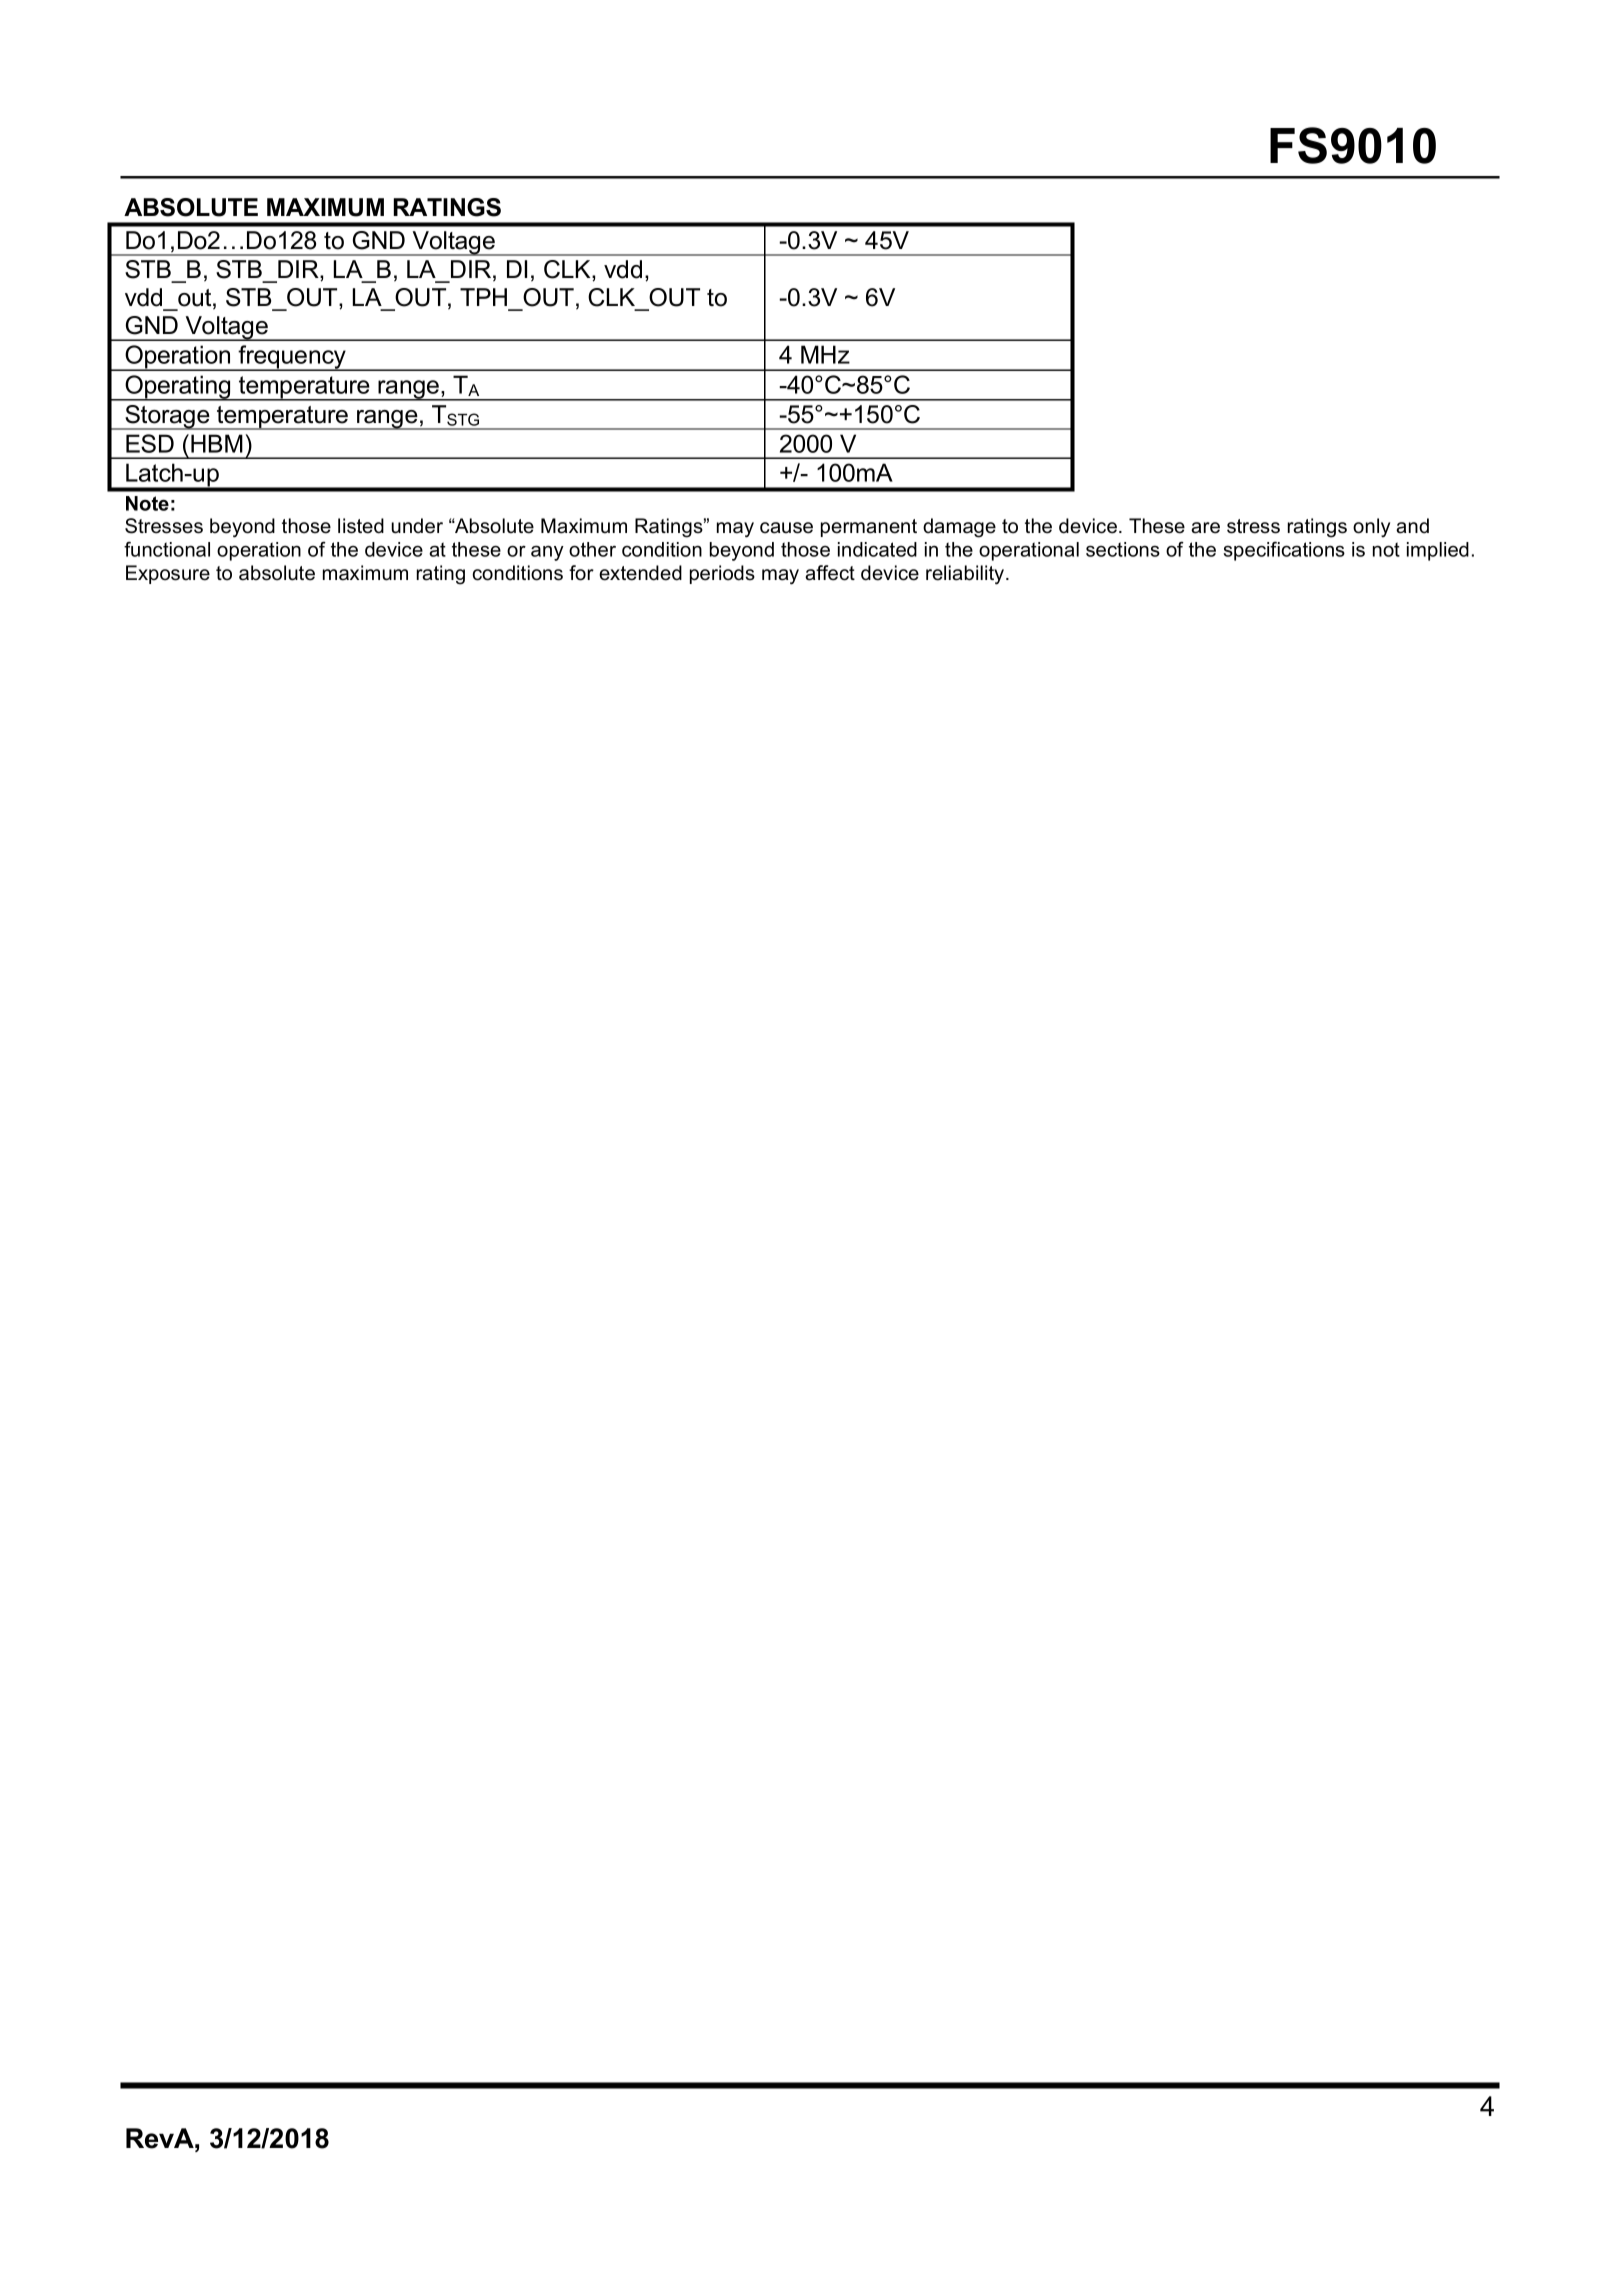  I want to click on Exposure, so click(168, 574).
